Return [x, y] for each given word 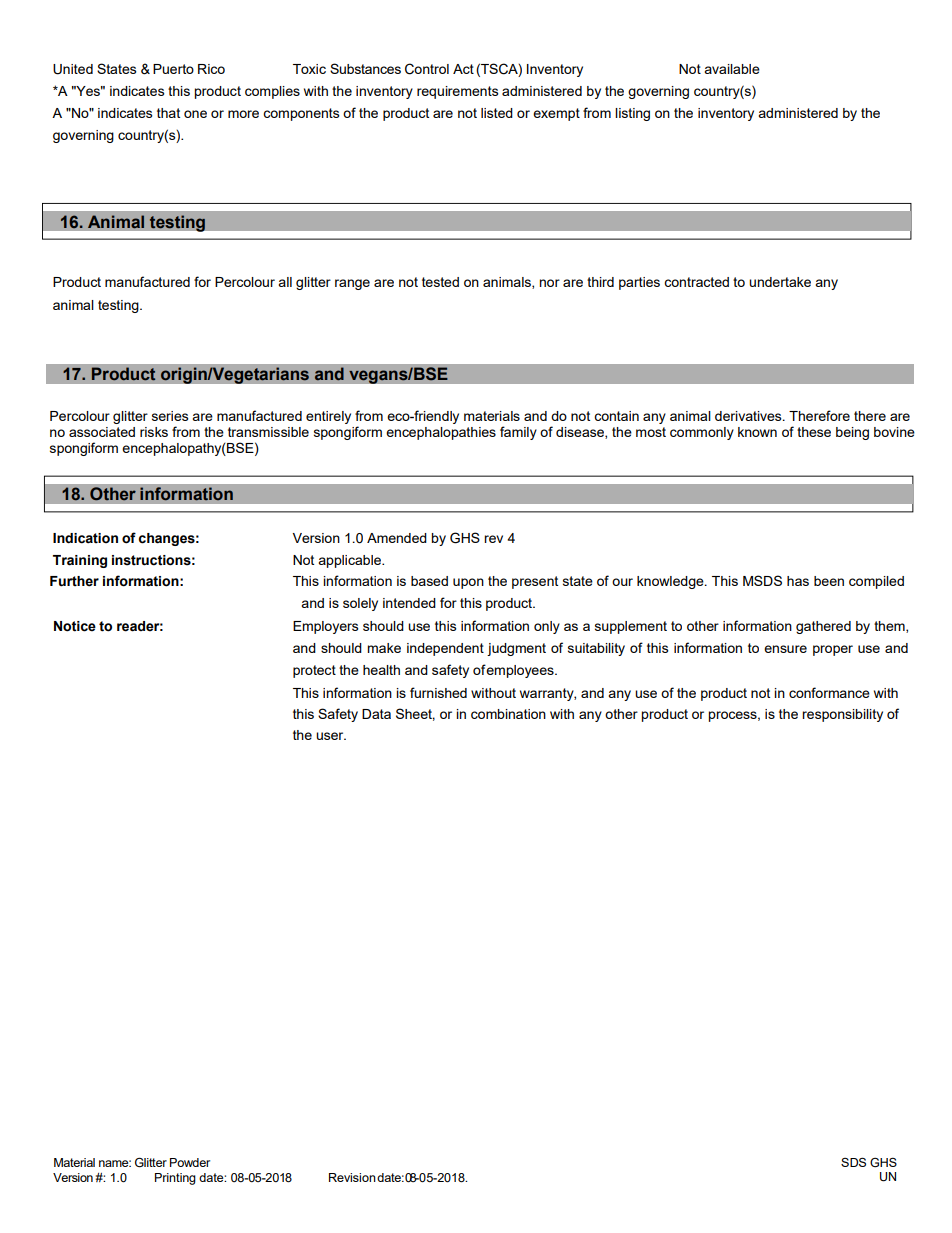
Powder [190, 1162]
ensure [785, 649]
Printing [175, 1179]
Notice [75, 626]
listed [497, 113]
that [168, 113]
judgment [516, 649]
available [732, 69]
